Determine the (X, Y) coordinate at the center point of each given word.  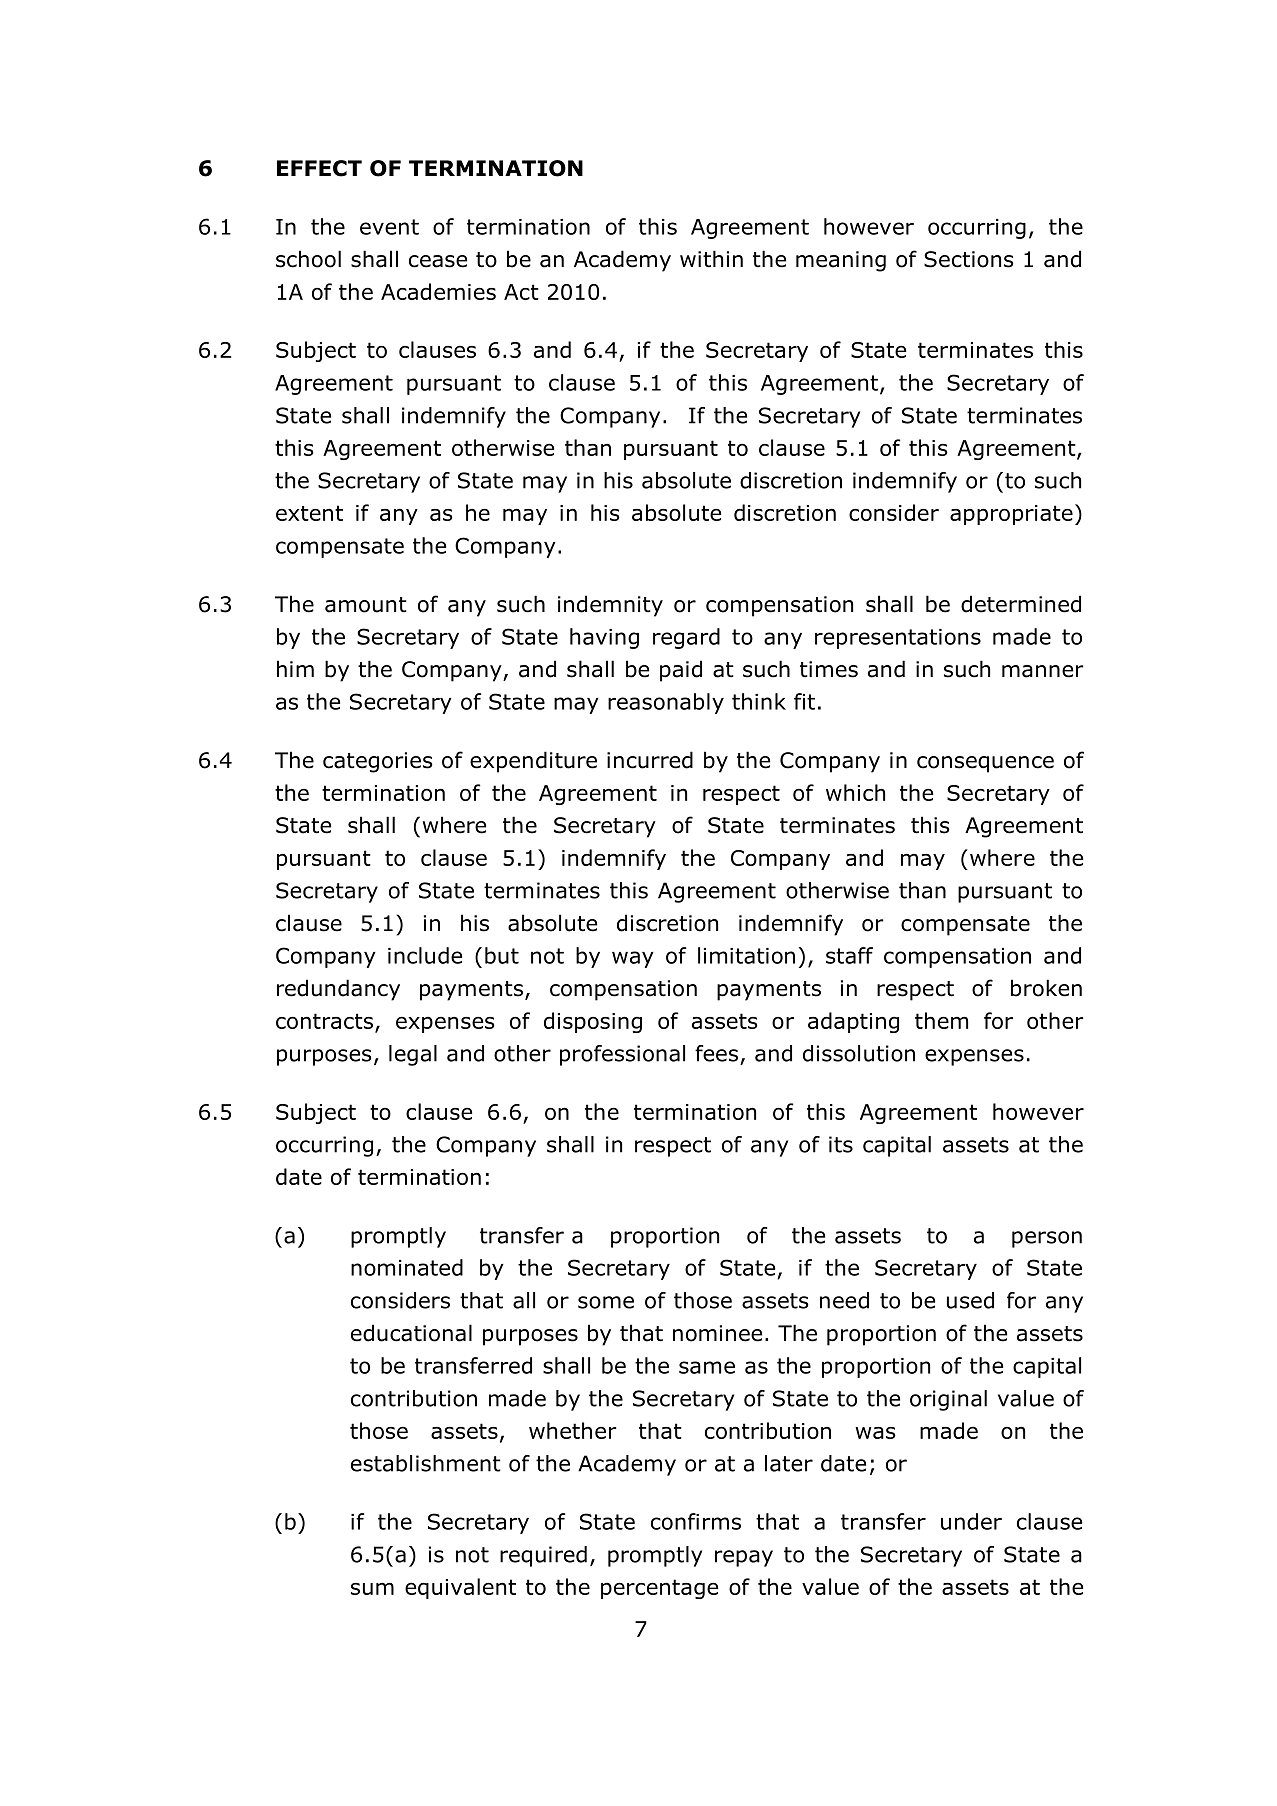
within (711, 259)
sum (372, 1589)
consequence (985, 764)
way (633, 959)
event (389, 227)
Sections (969, 259)
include (425, 955)
